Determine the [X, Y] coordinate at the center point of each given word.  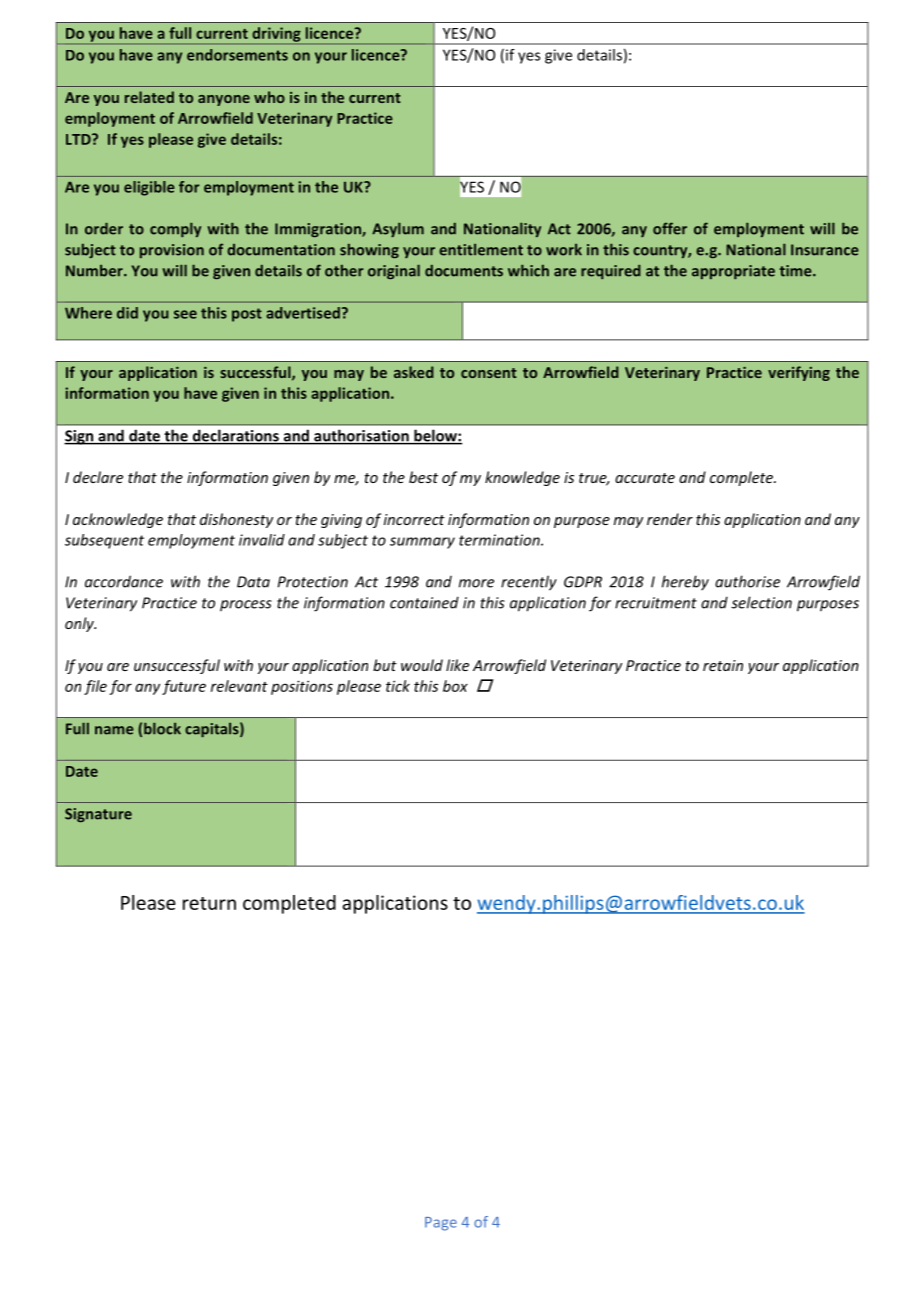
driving [276, 35]
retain [723, 665]
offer [670, 228]
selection [761, 602]
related [149, 97]
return [209, 903]
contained [424, 602]
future [184, 687]
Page [441, 1224]
